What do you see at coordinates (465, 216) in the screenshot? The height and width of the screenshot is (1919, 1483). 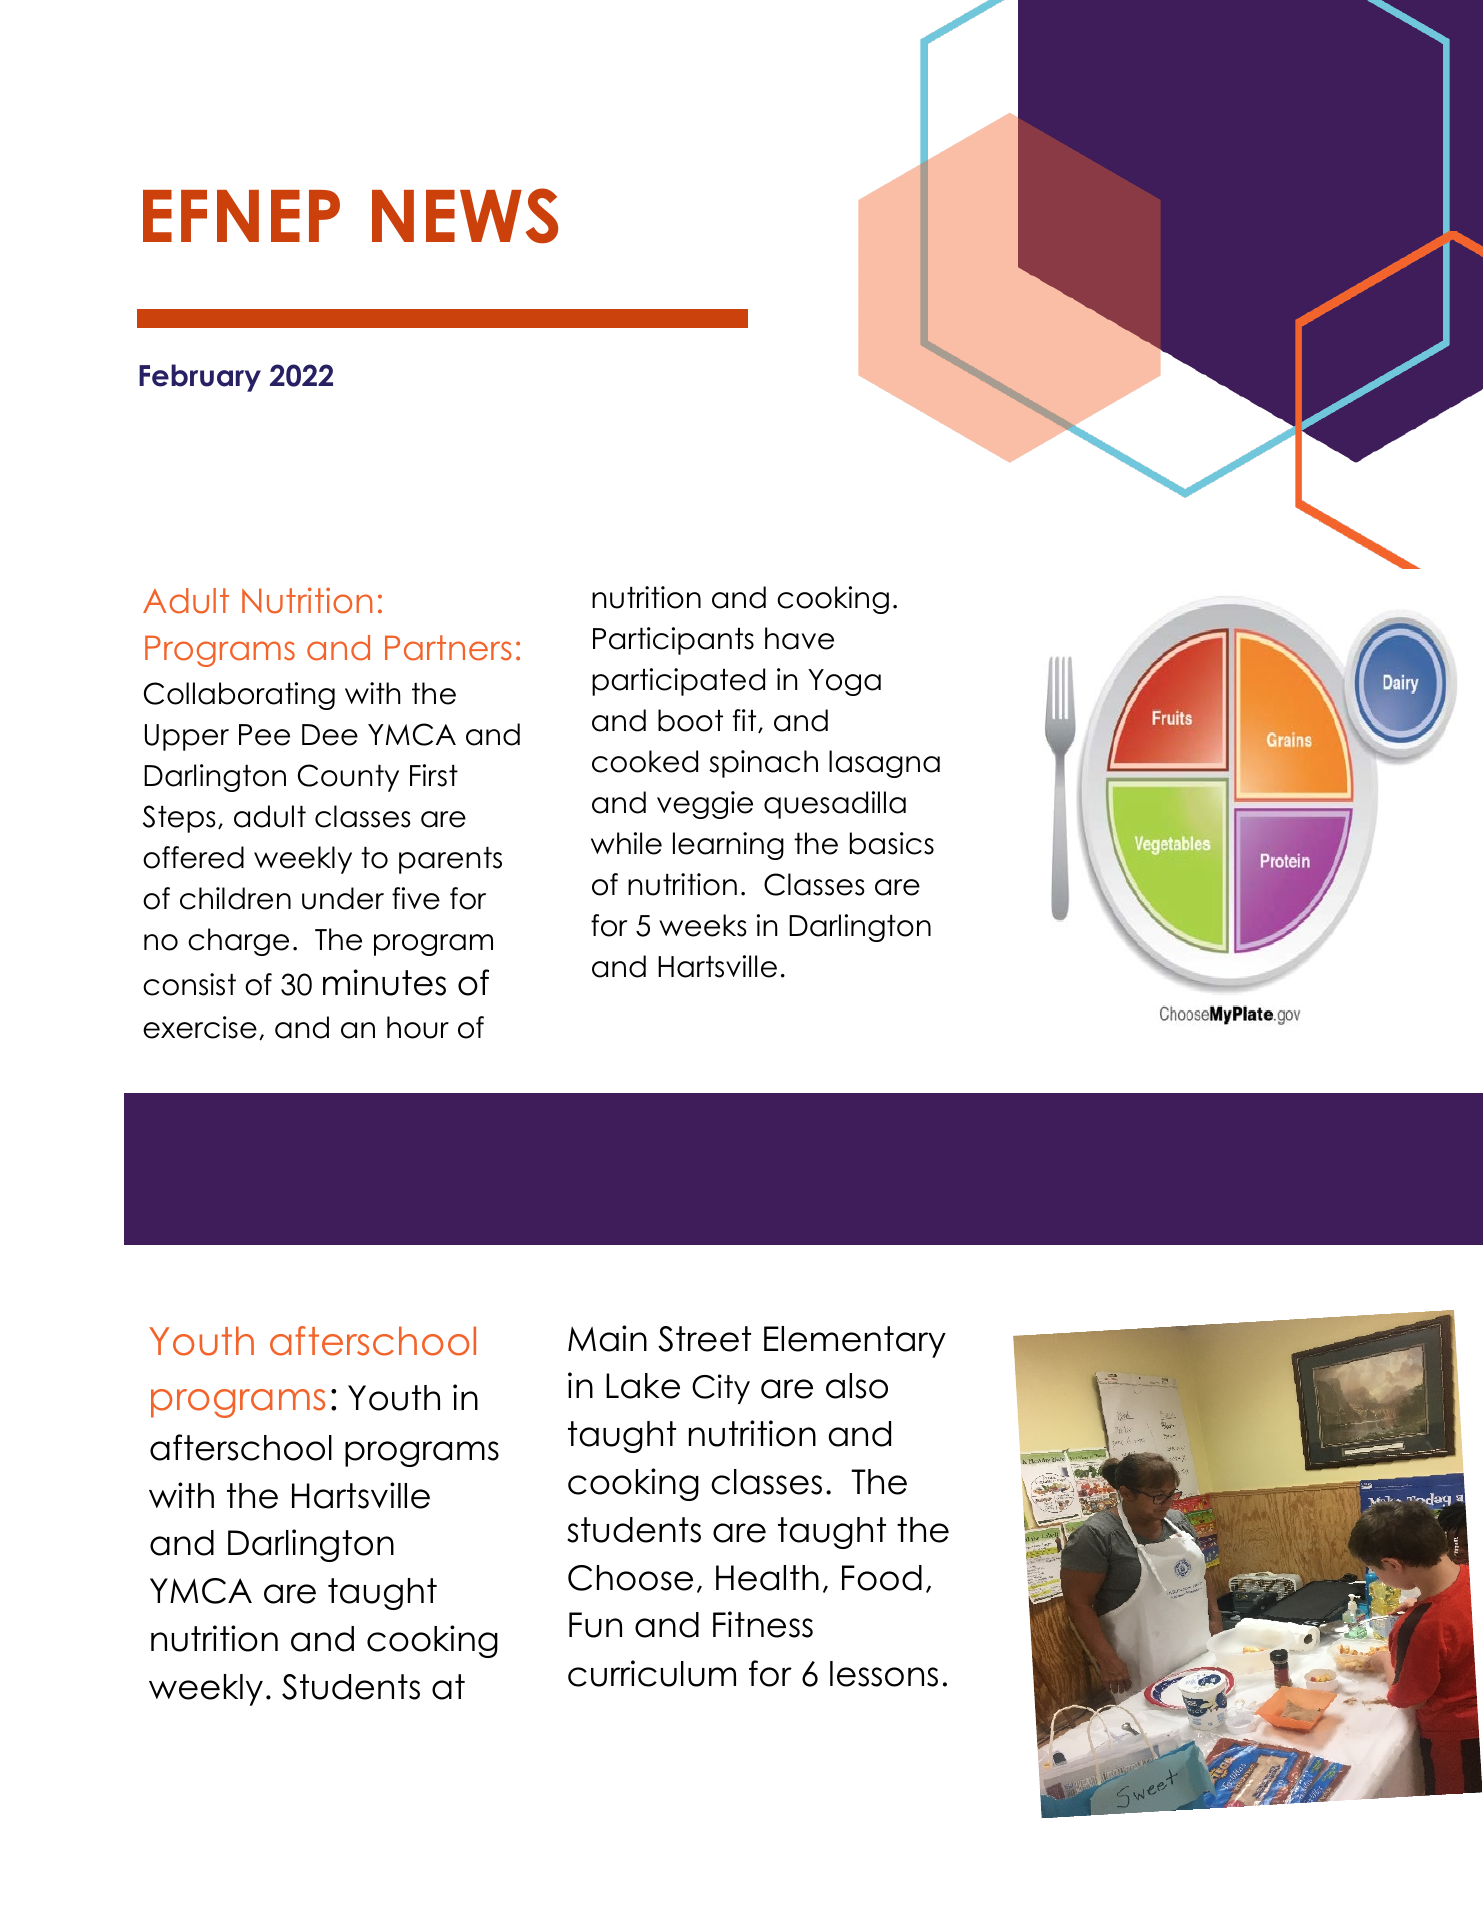 I see `NEWS` at bounding box center [465, 216].
